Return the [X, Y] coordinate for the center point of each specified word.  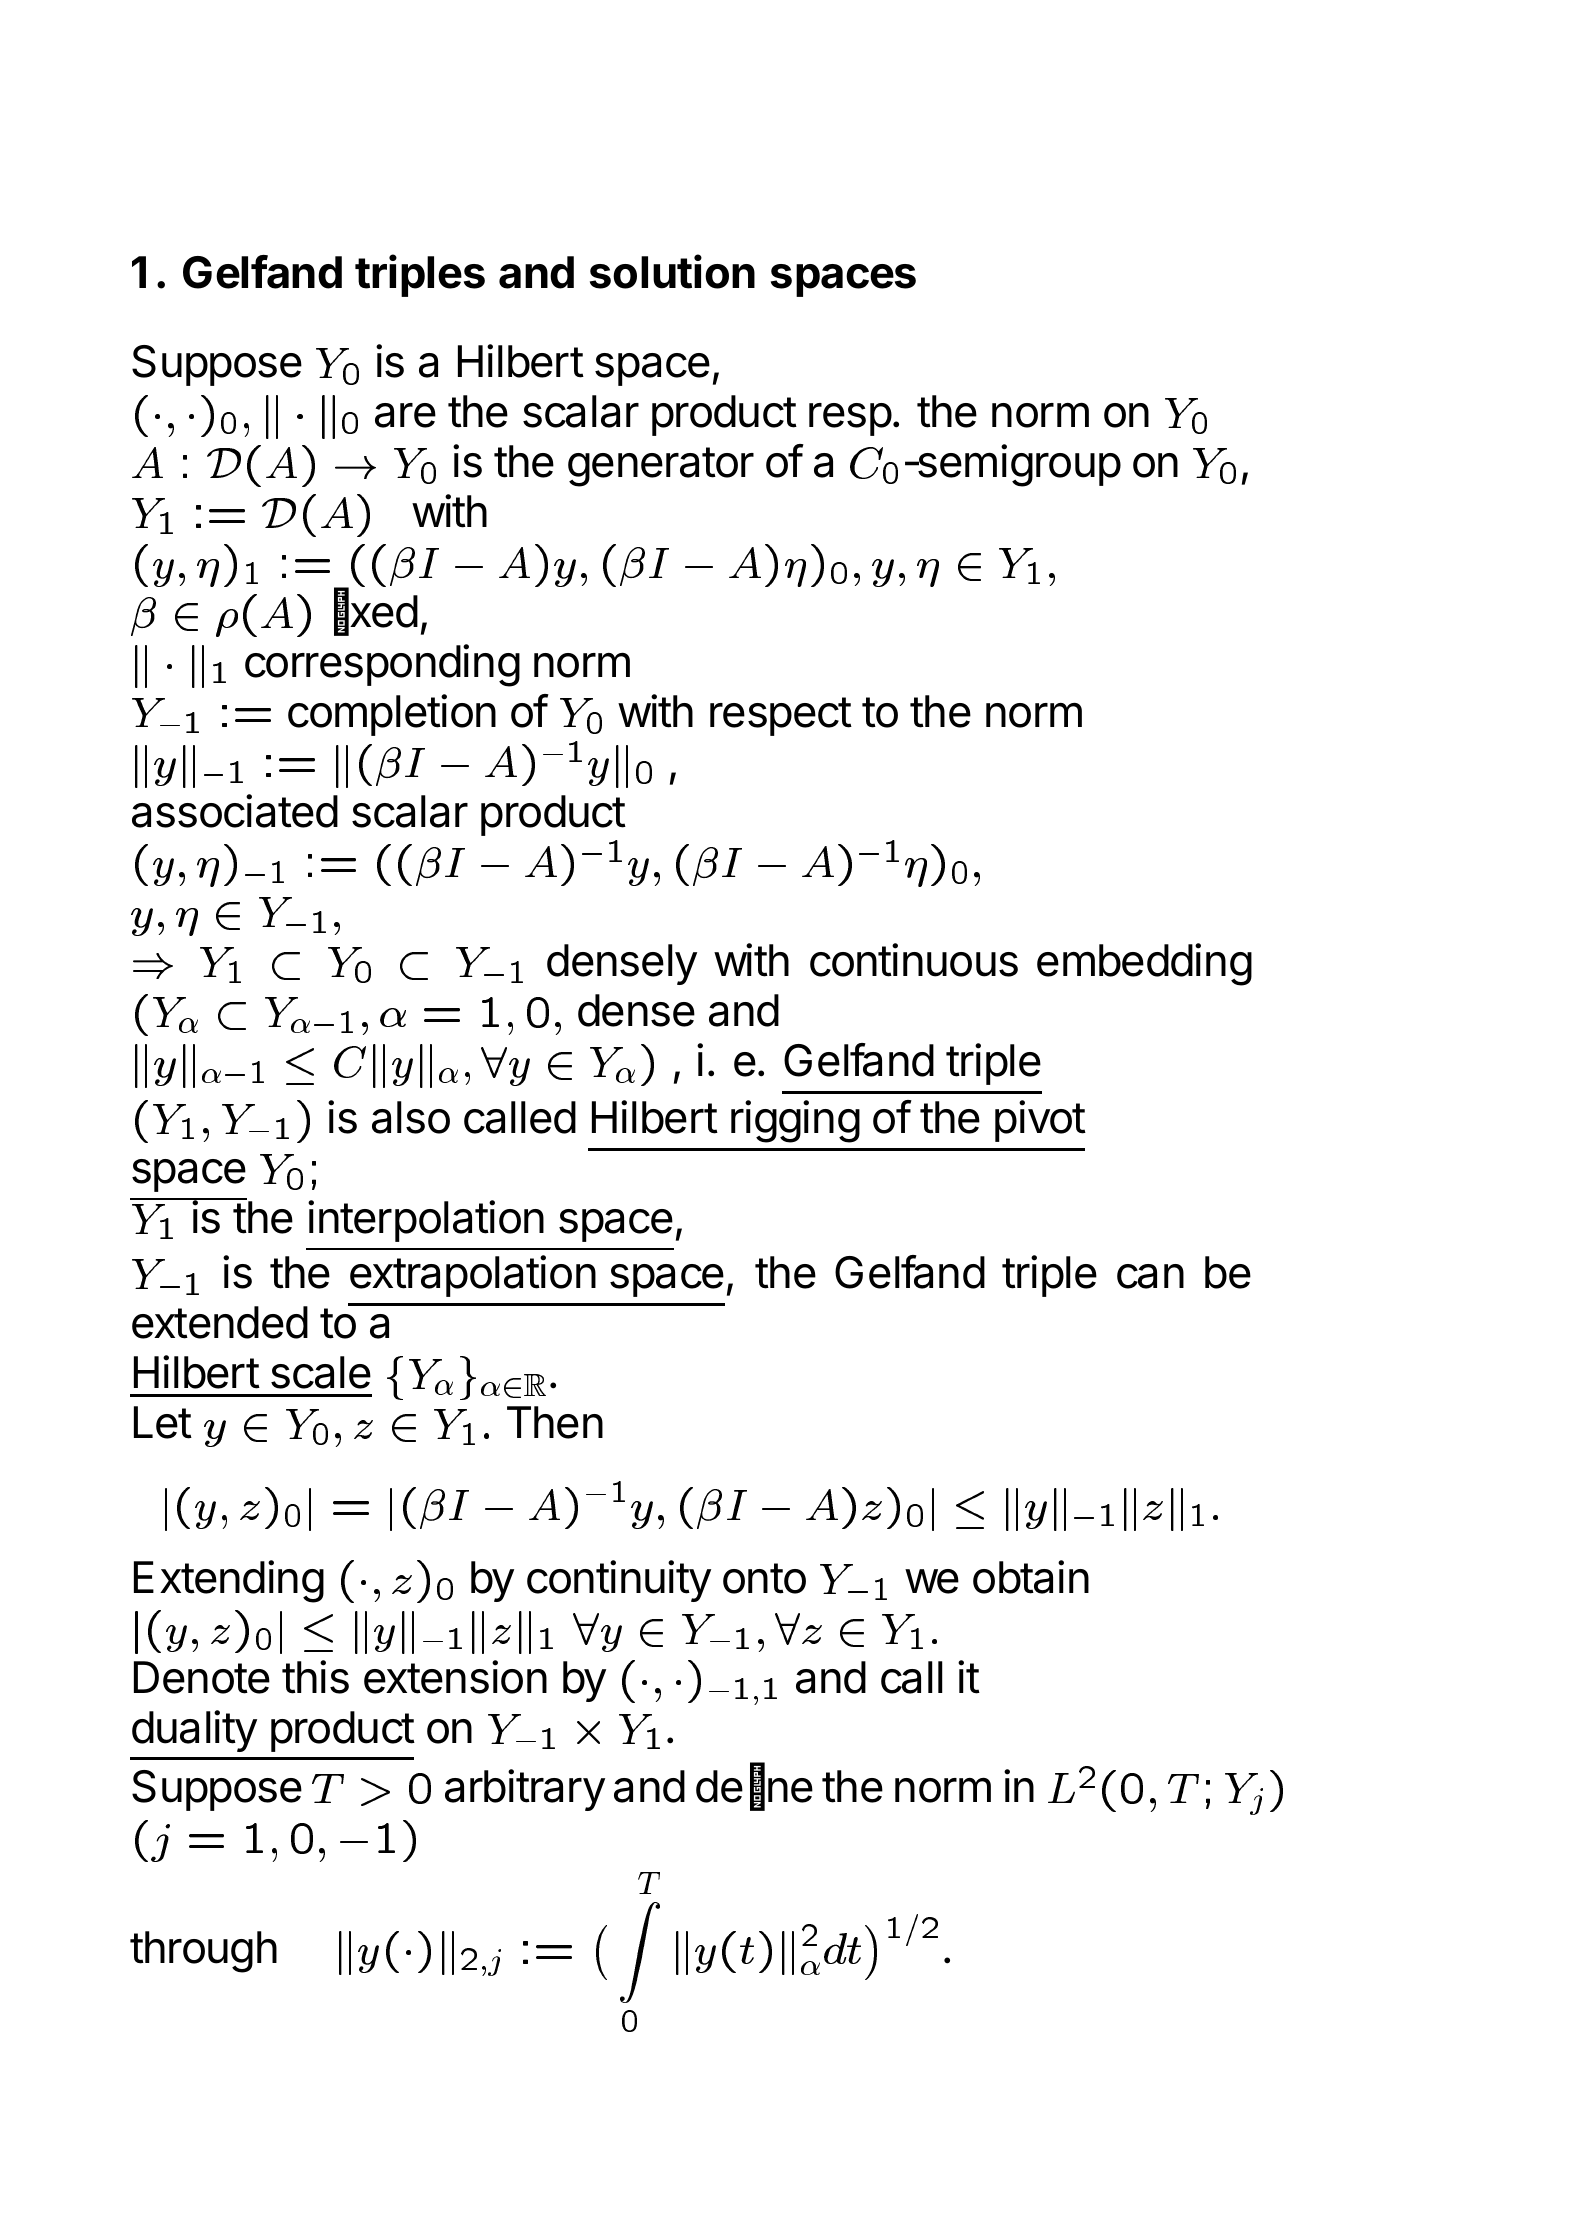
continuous [914, 960]
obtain [1031, 1577]
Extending [229, 1581]
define [754, 1787]
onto [764, 1578]
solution [672, 272]
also [411, 1117]
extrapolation [473, 1276]
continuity [619, 1581]
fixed [376, 612]
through [203, 1952]
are [405, 415]
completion [392, 715]
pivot [1040, 1121]
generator [661, 467]
